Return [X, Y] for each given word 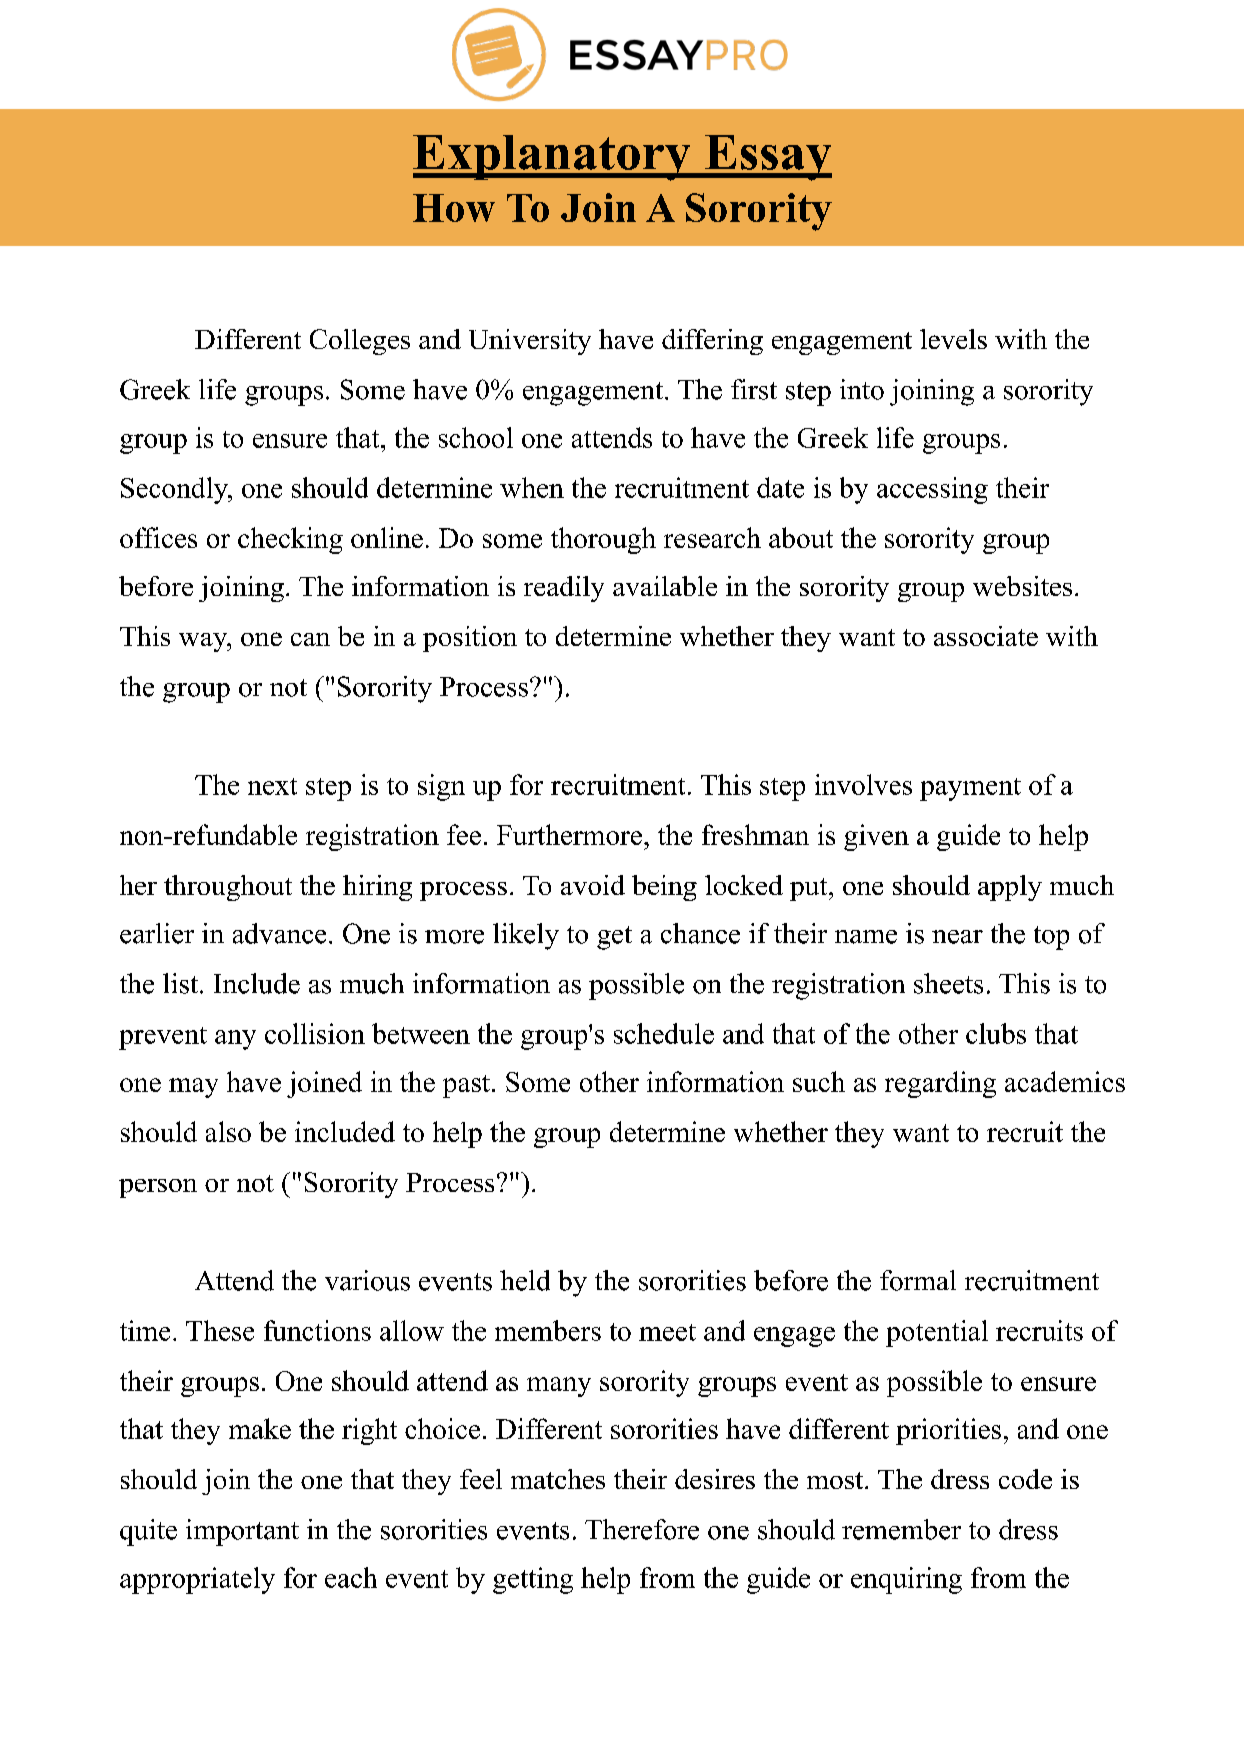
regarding [940, 1084]
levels [953, 339]
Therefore [642, 1529]
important [242, 1532]
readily [564, 589]
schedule [664, 1033]
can [310, 639]
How [454, 208]
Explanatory [553, 158]
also [228, 1131]
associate [986, 636]
